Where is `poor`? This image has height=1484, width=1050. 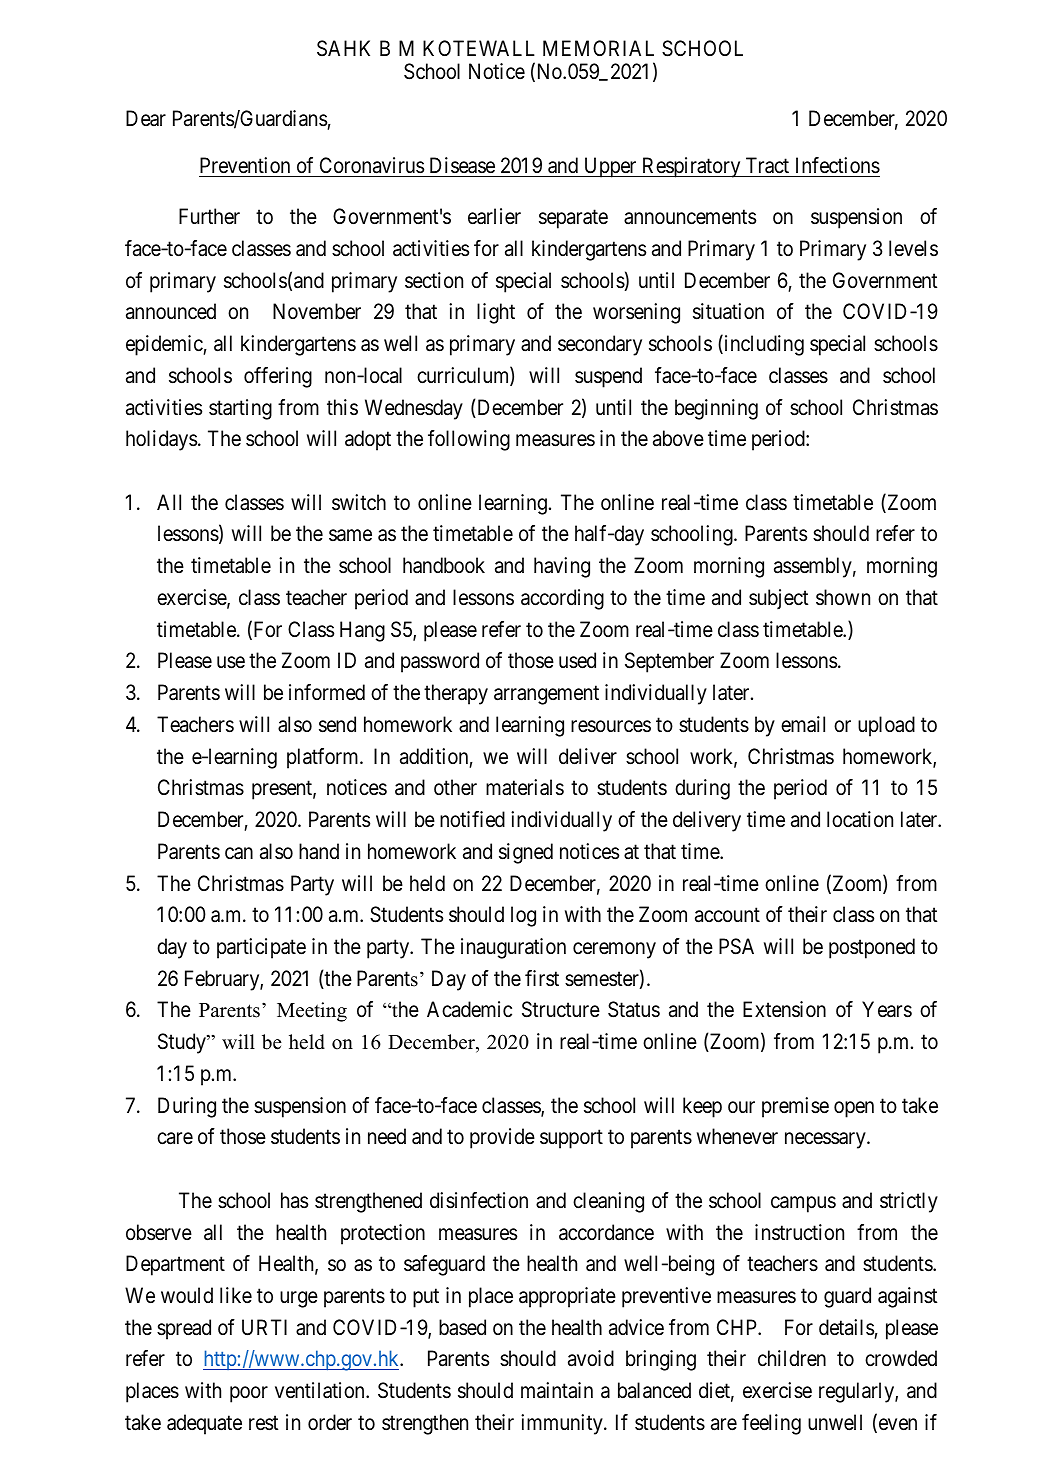 poor is located at coordinates (249, 1395).
